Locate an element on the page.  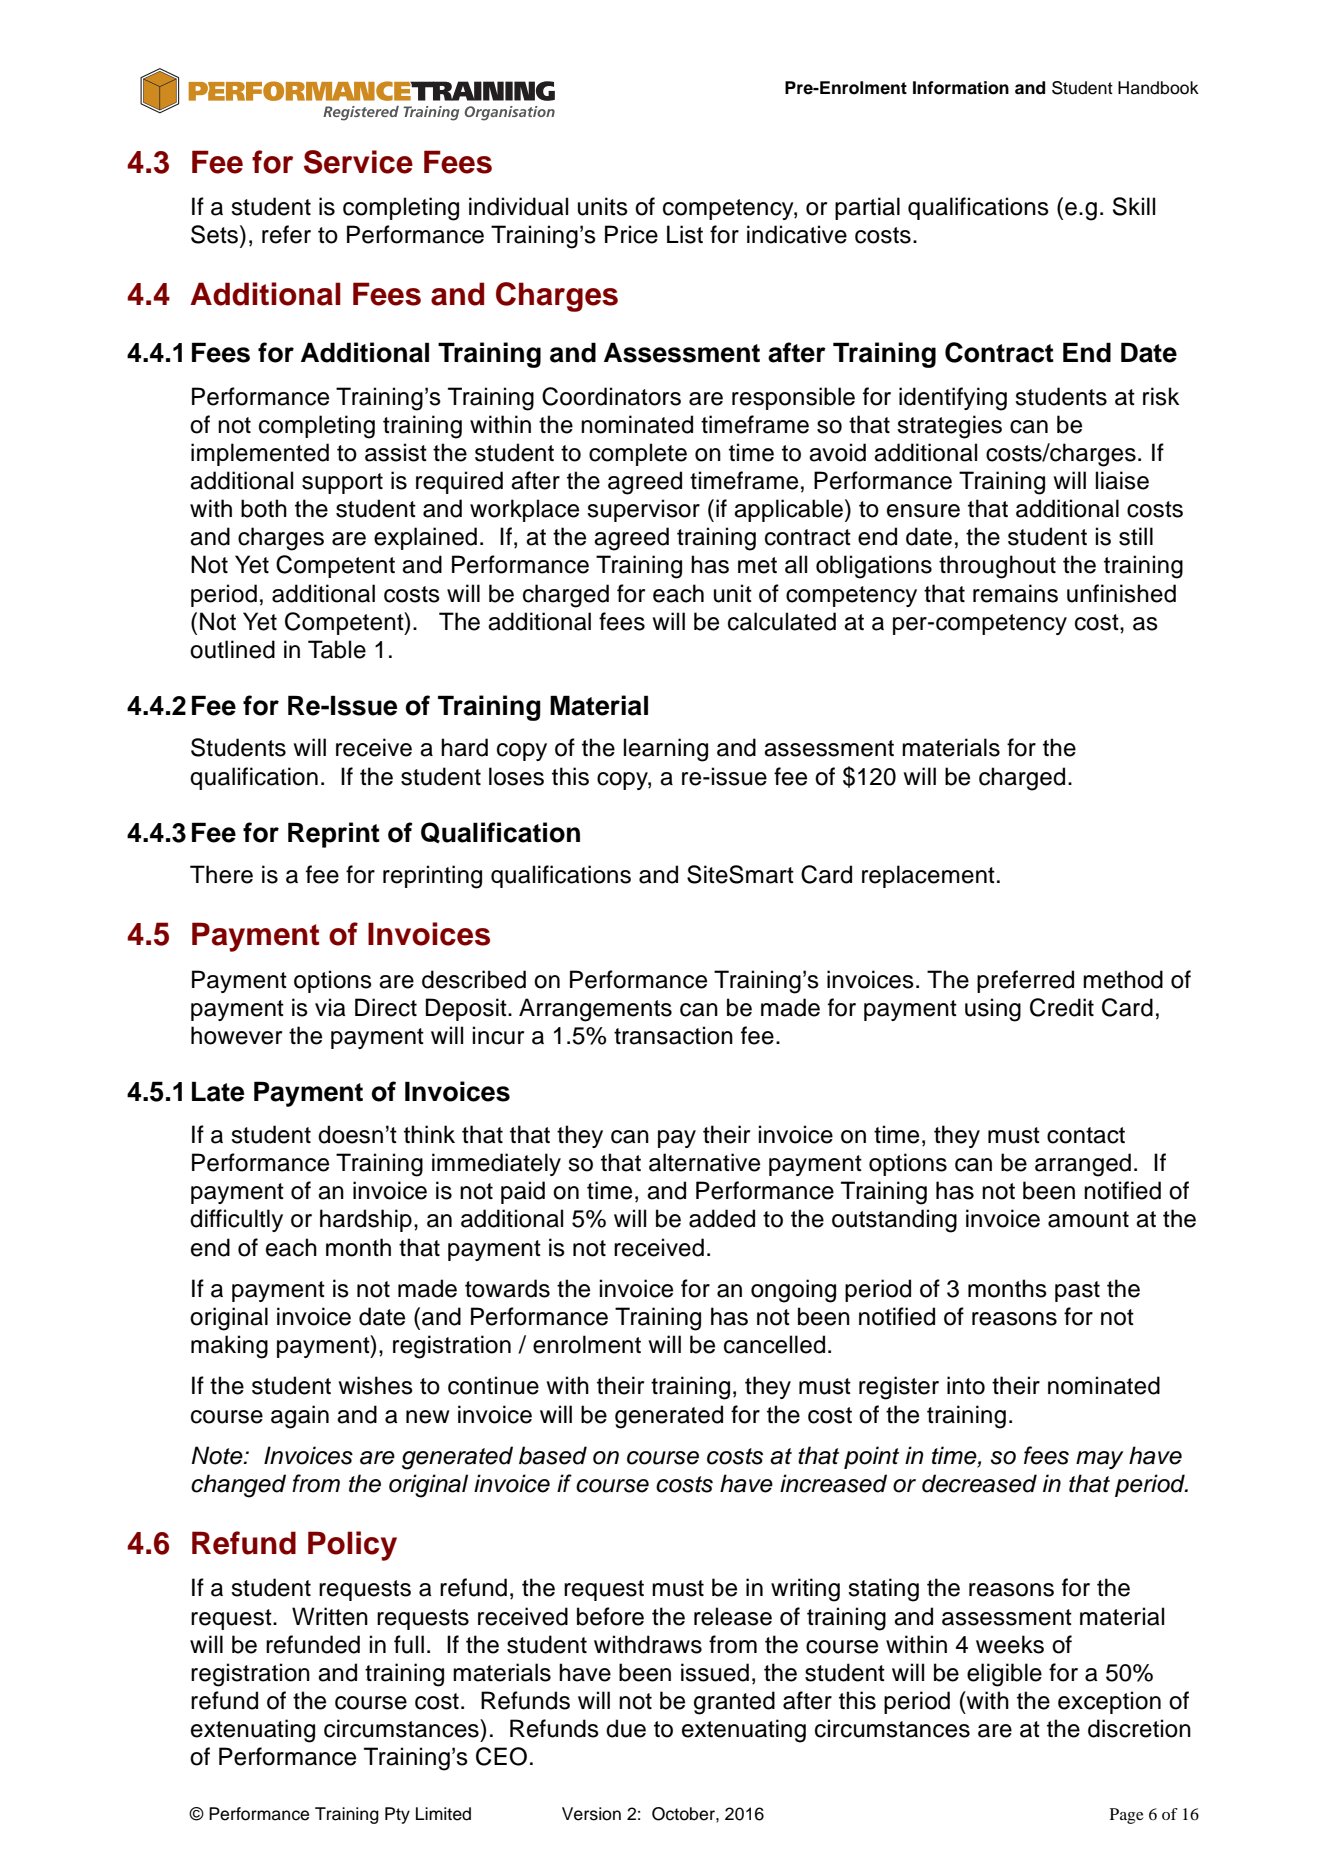
support is located at coordinates (342, 483).
